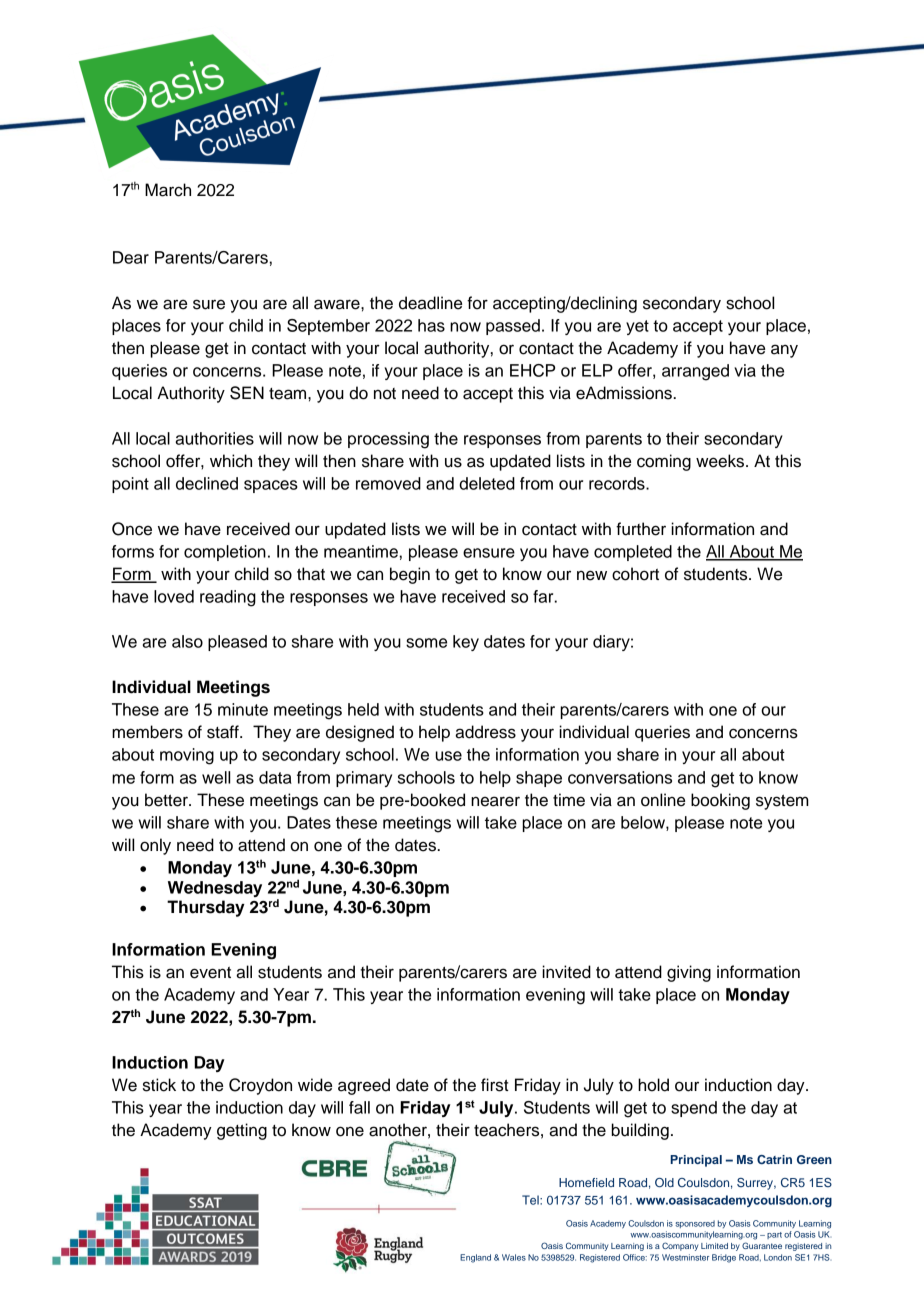 The image size is (924, 1308). Describe the element at coordinates (430, 303) in the document. I see `deadline` at that location.
